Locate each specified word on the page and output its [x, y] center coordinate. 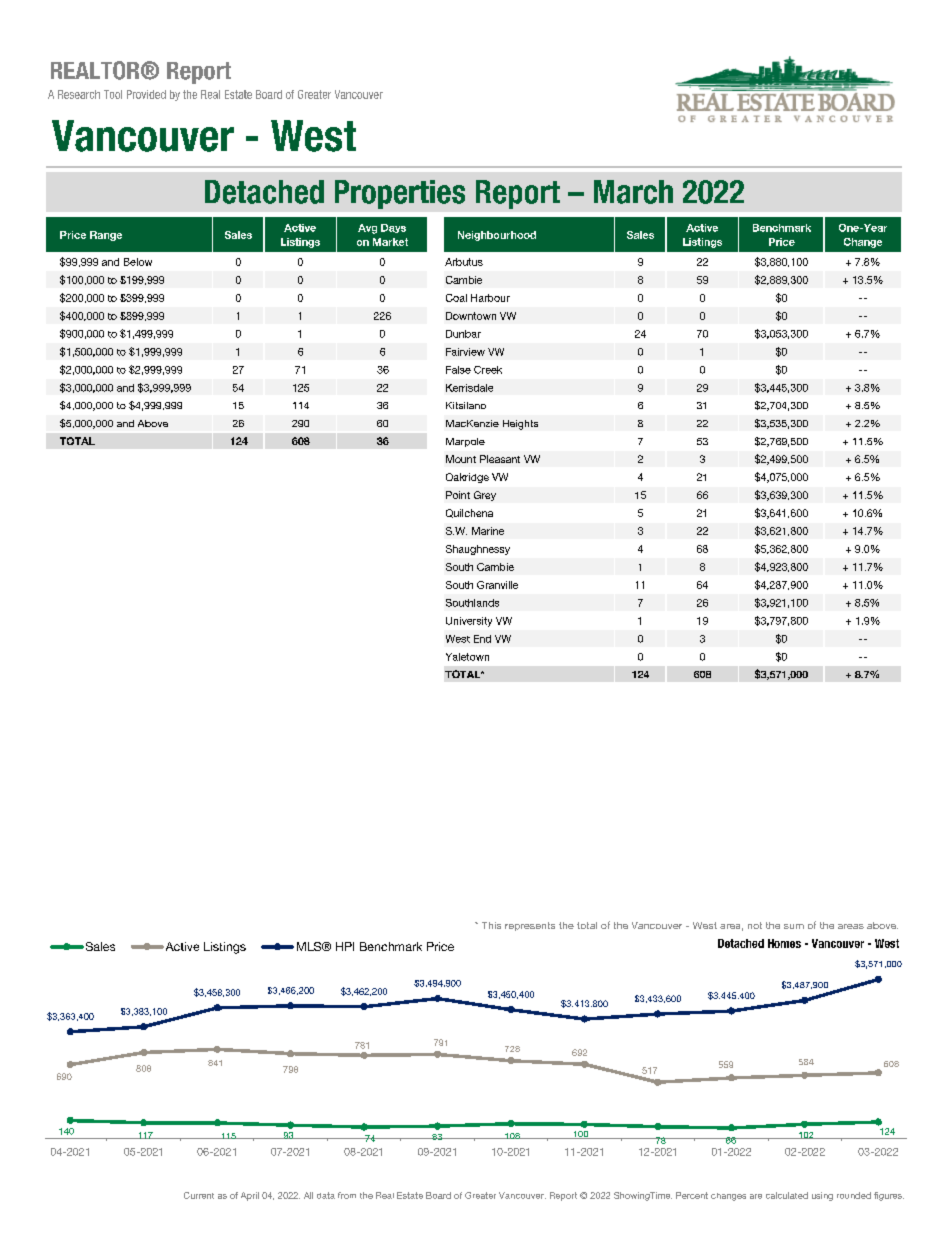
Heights [520, 425]
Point [458, 495]
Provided [146, 94]
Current [199, 1195]
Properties [400, 194]
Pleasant [500, 459]
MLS [310, 946]
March [633, 192]
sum [794, 926]
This [491, 925]
